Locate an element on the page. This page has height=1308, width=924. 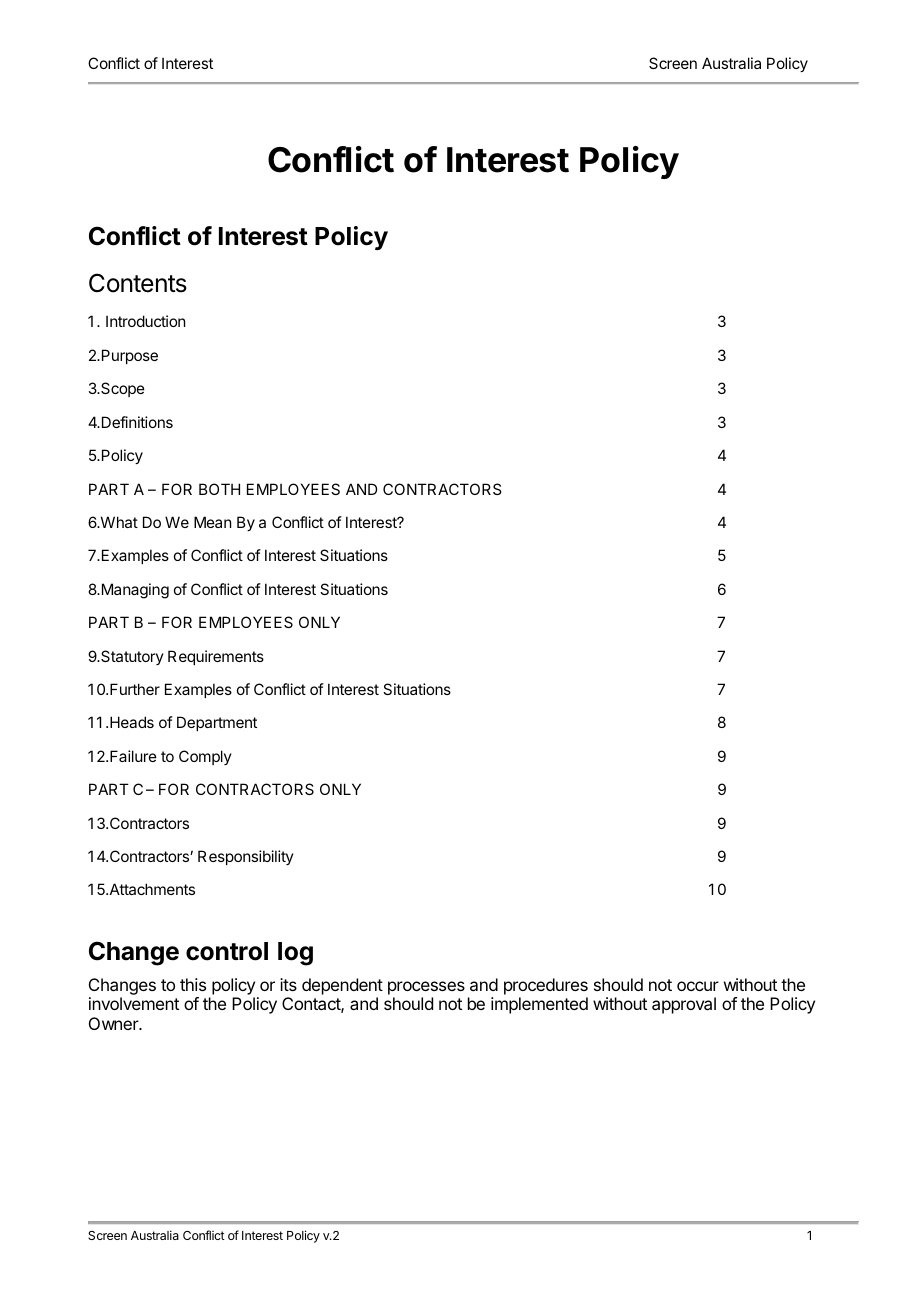
Comply is located at coordinates (205, 757).
